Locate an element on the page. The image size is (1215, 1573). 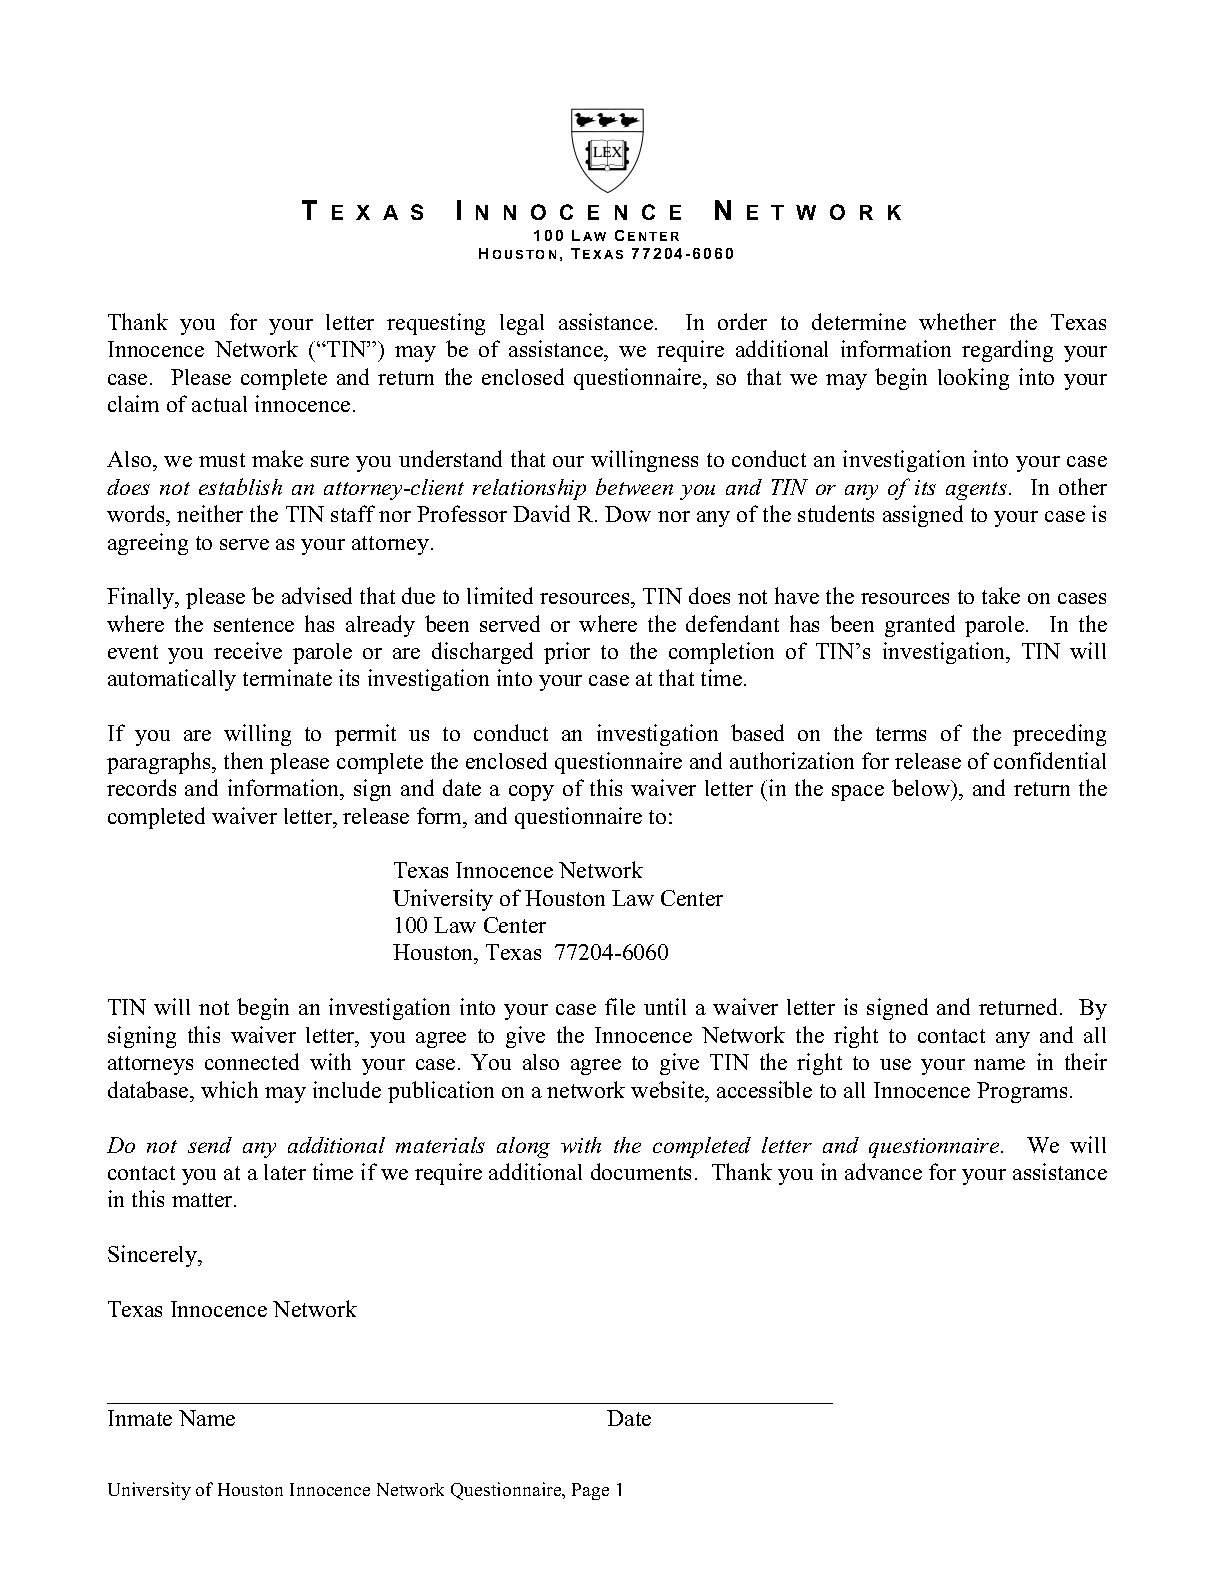
looking is located at coordinates (973, 379).
